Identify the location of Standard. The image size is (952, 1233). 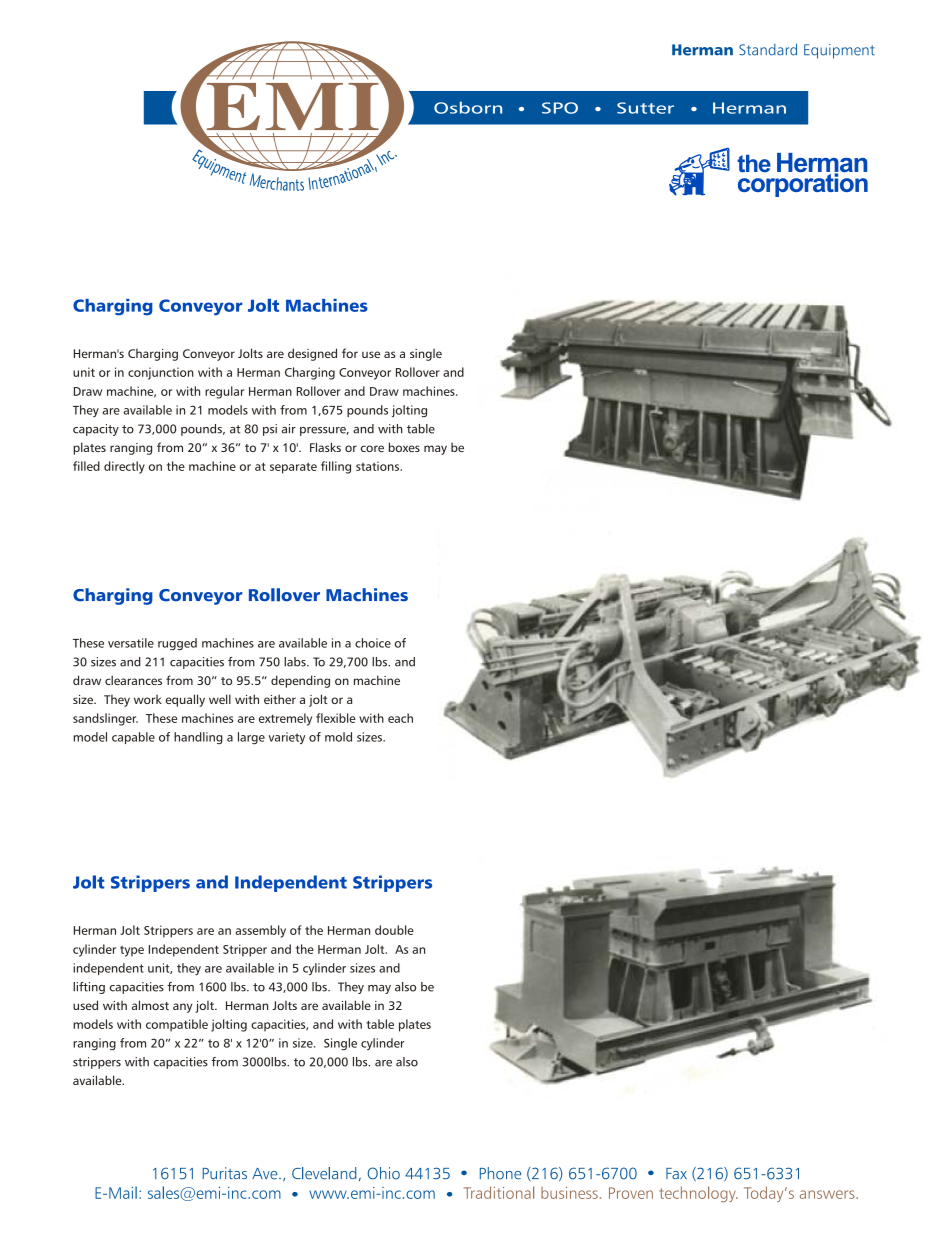
(768, 49).
